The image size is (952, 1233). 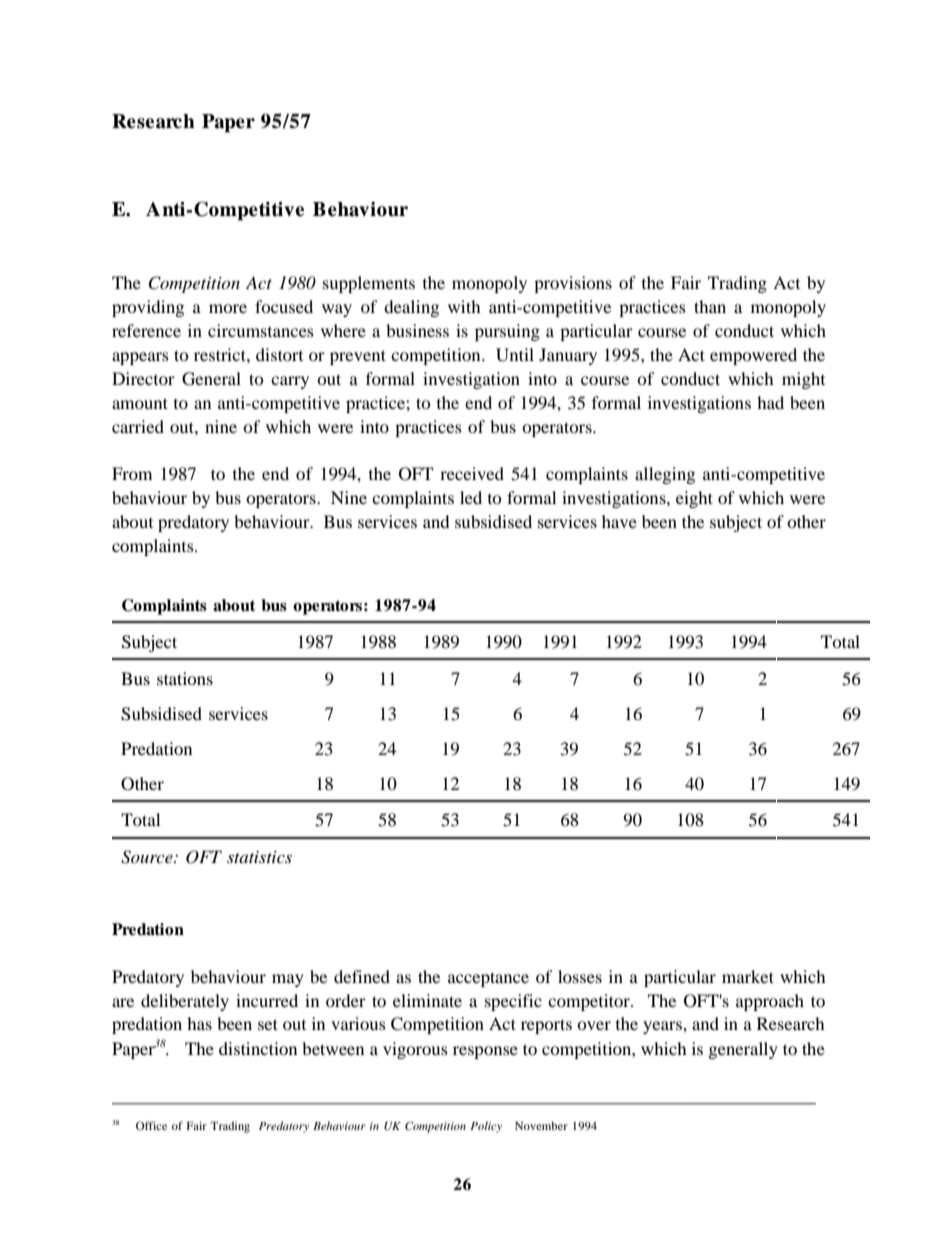 What do you see at coordinates (486, 1127) in the screenshot?
I see `Policy` at bounding box center [486, 1127].
